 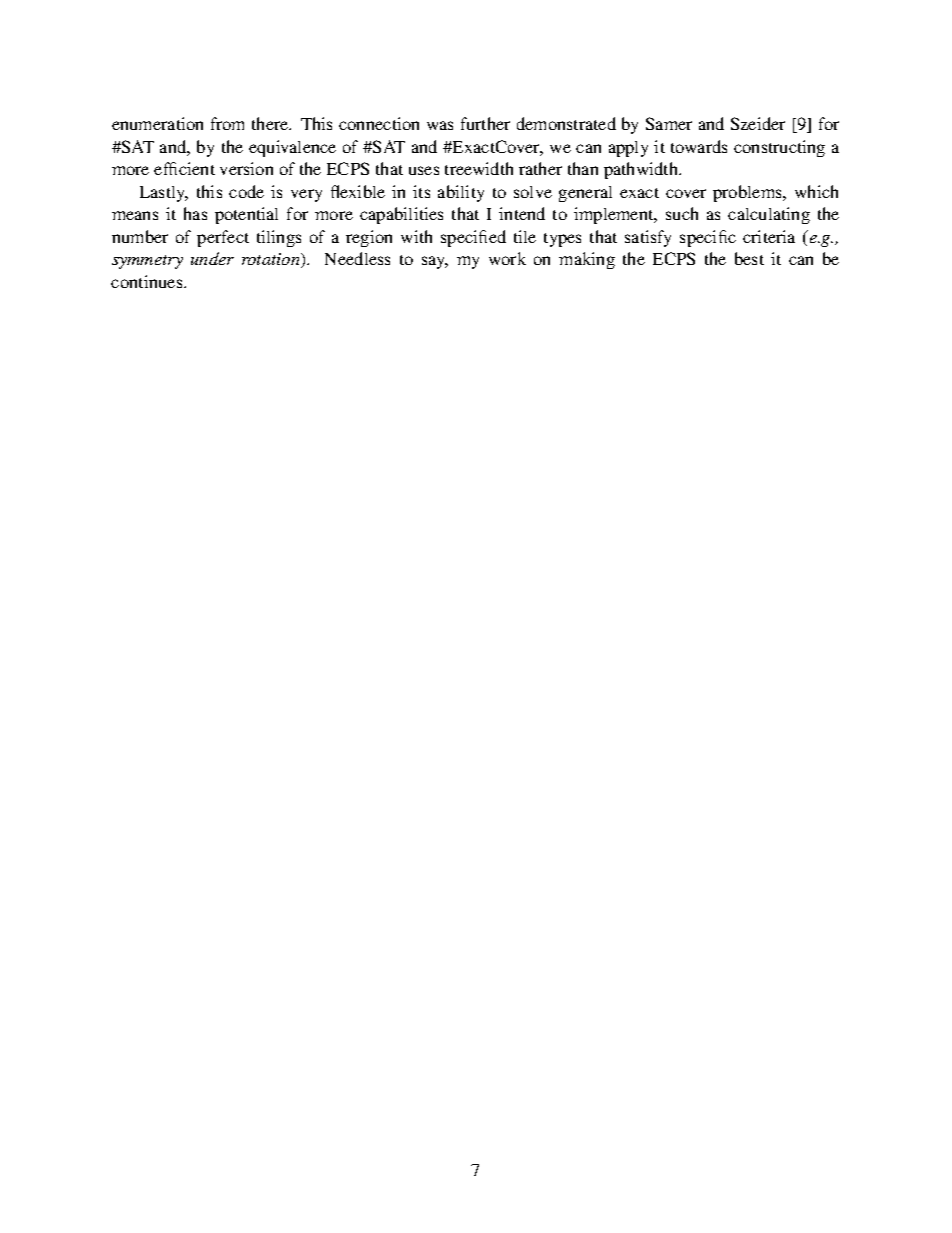 What do you see at coordinates (246, 168) in the image?
I see `version` at bounding box center [246, 168].
